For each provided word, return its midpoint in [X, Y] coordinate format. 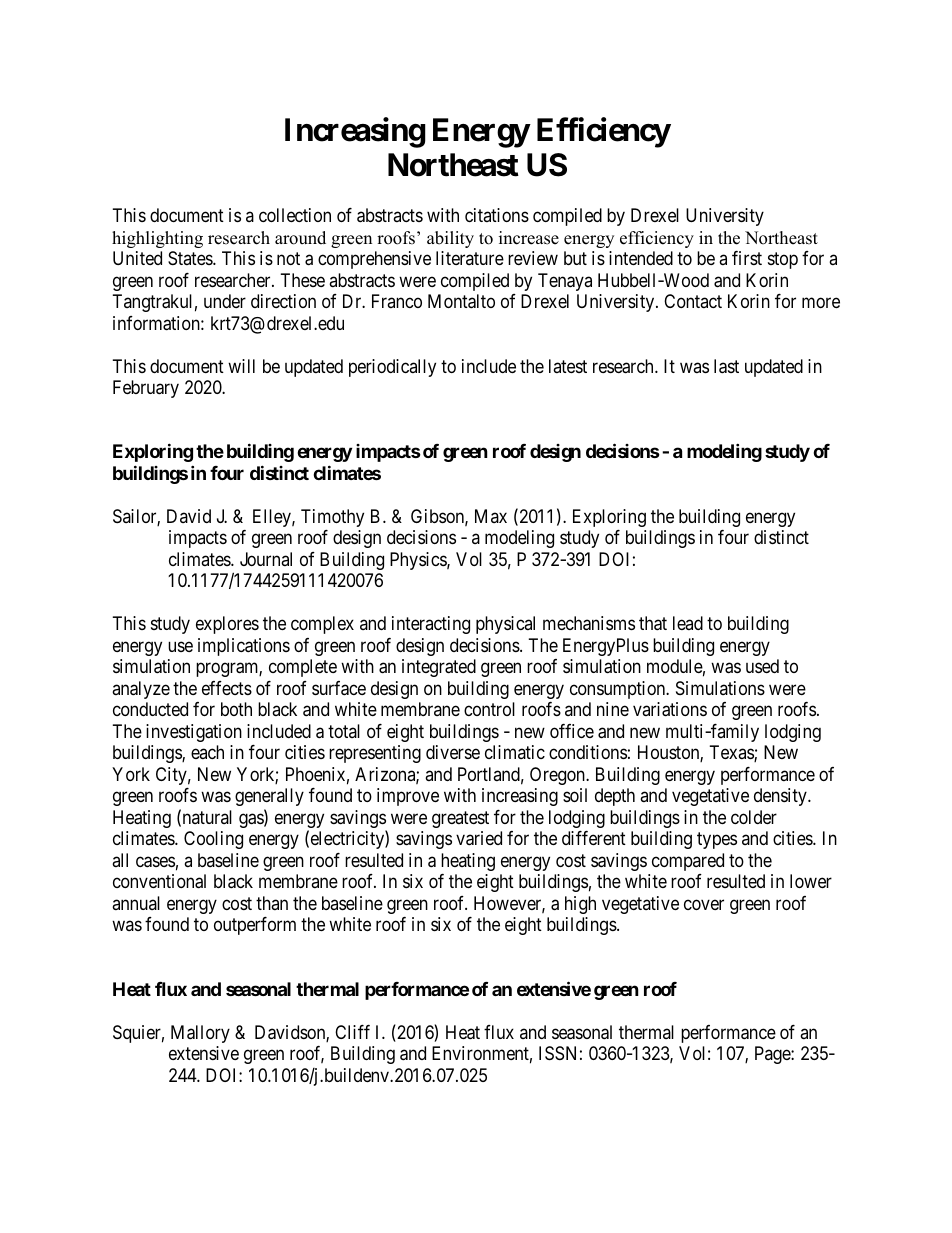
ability [450, 239]
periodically [392, 368]
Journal [266, 559]
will [241, 366]
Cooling [213, 840]
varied [479, 838]
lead [688, 623]
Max [491, 516]
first [747, 258]
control [489, 709]
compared [688, 862]
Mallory [200, 1034]
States [191, 258]
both [236, 709]
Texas [732, 753]
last [726, 366]
